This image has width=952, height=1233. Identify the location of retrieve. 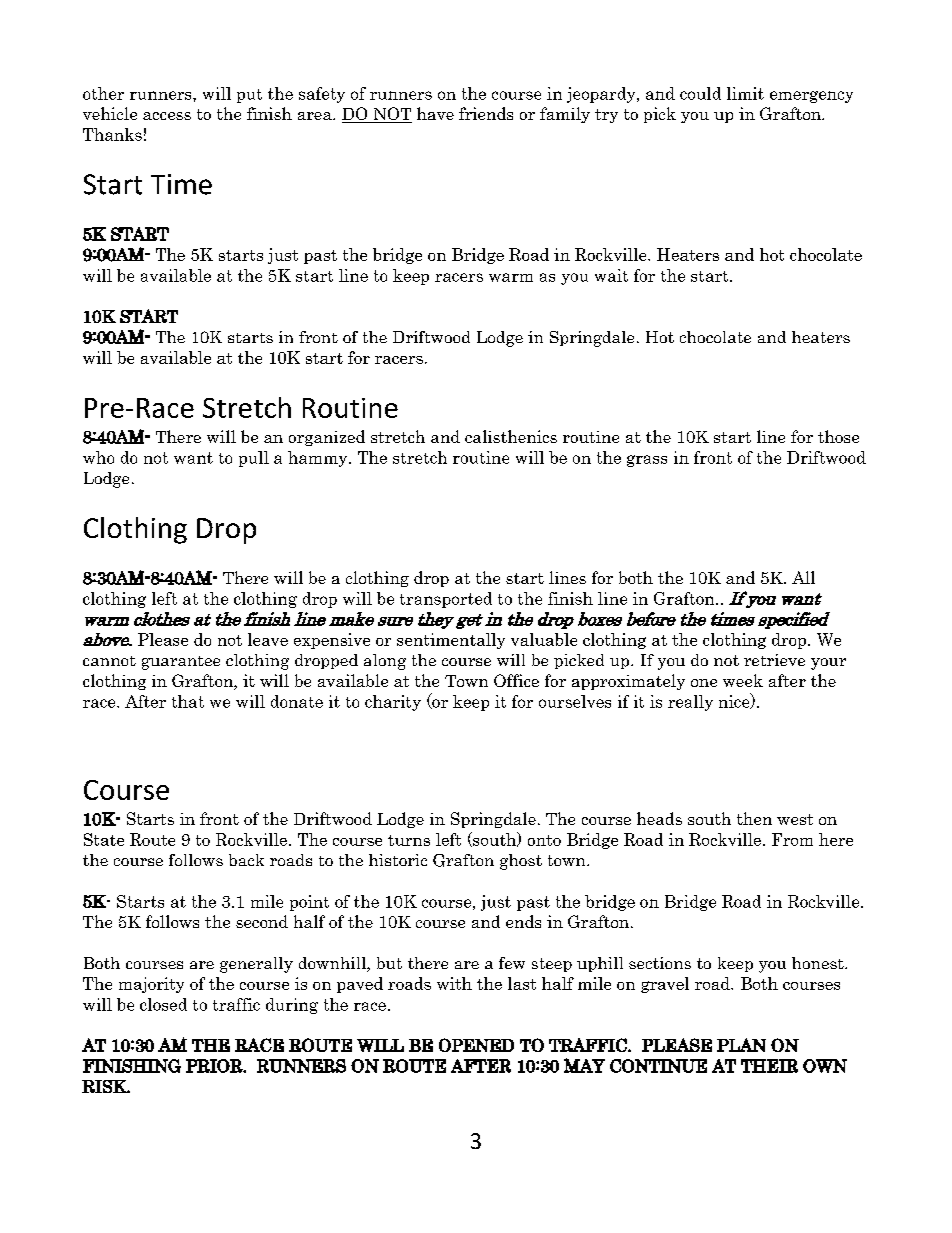
(774, 660).
